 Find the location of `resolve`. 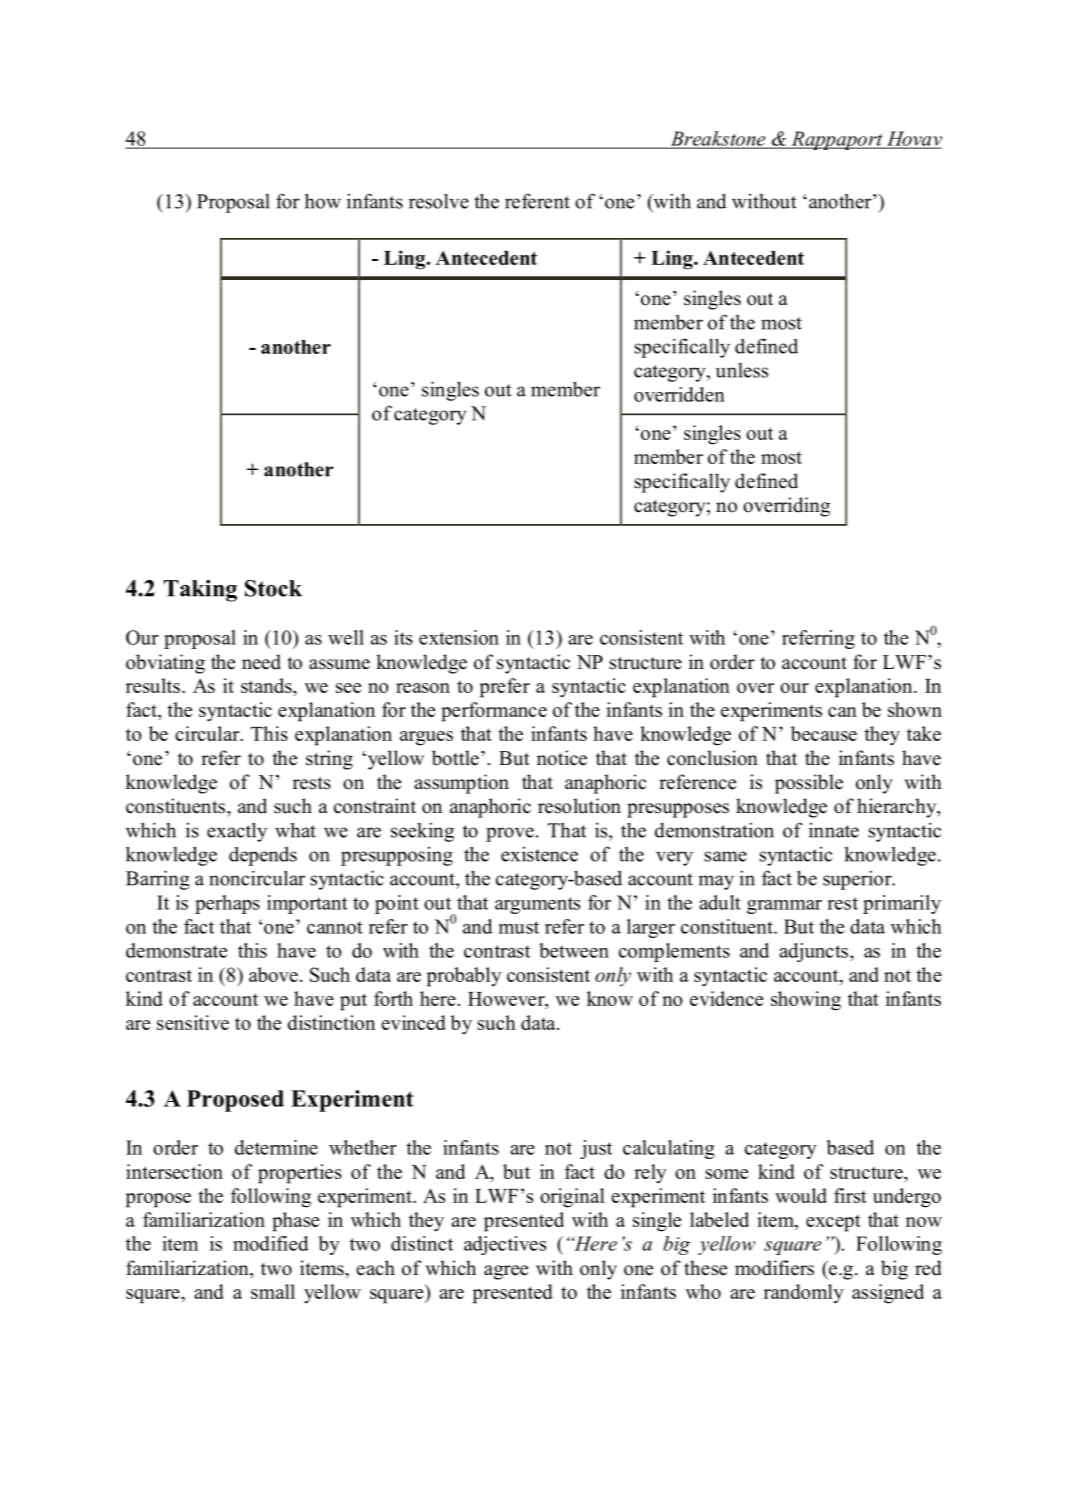

resolve is located at coordinates (439, 201).
